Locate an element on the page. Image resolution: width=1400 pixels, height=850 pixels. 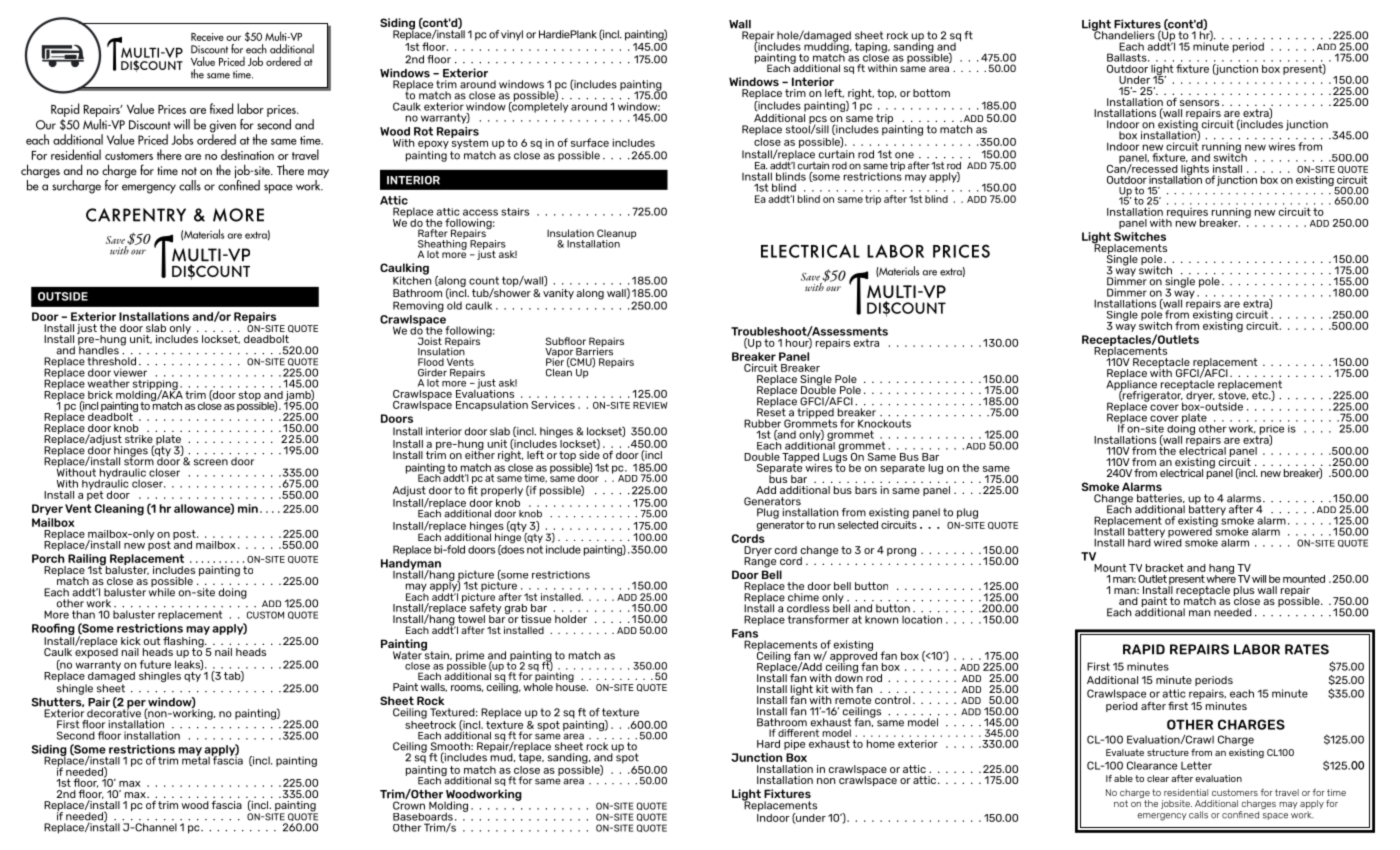
Knockouts is located at coordinates (884, 423).
